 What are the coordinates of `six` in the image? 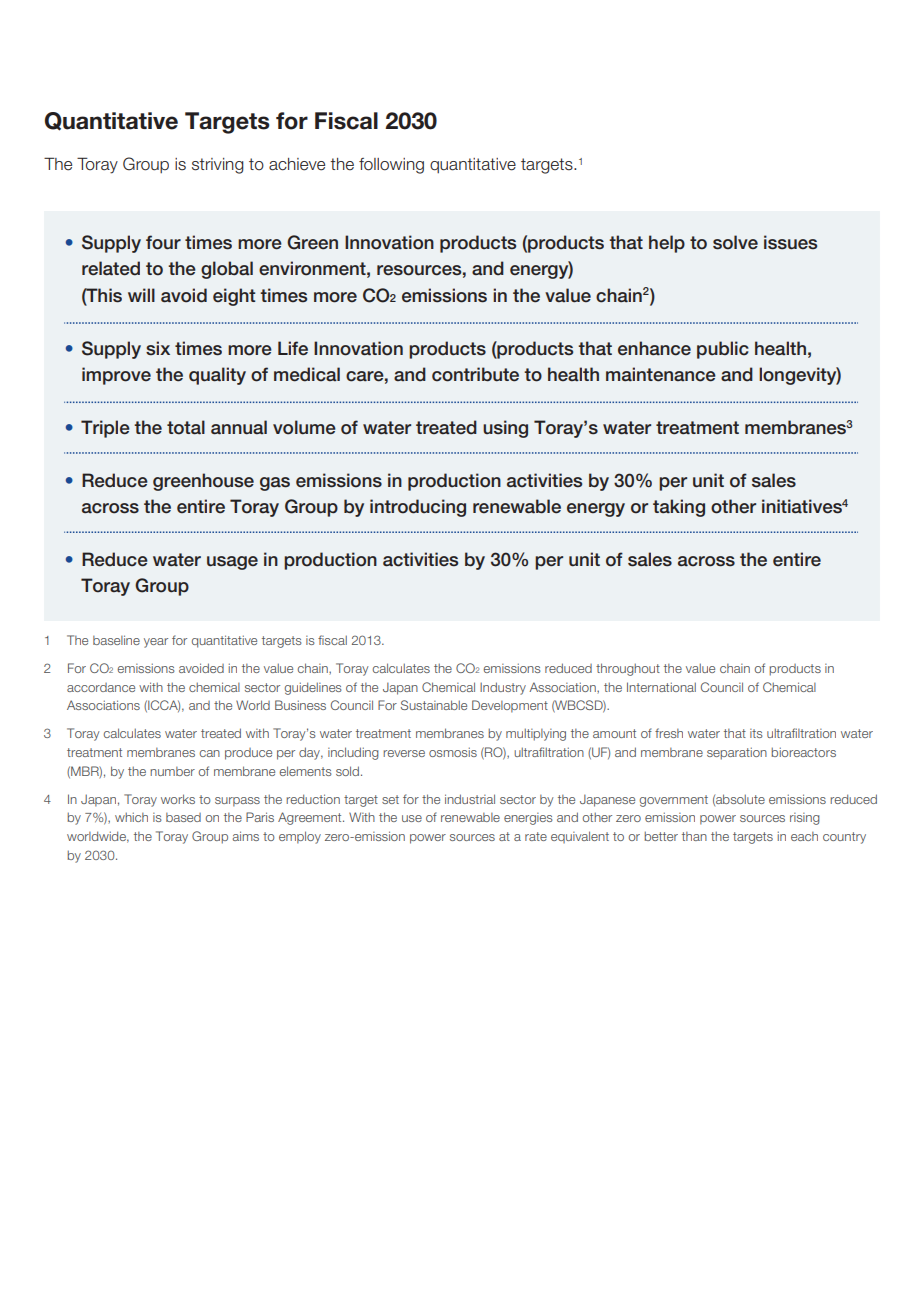 It's located at (158, 348).
